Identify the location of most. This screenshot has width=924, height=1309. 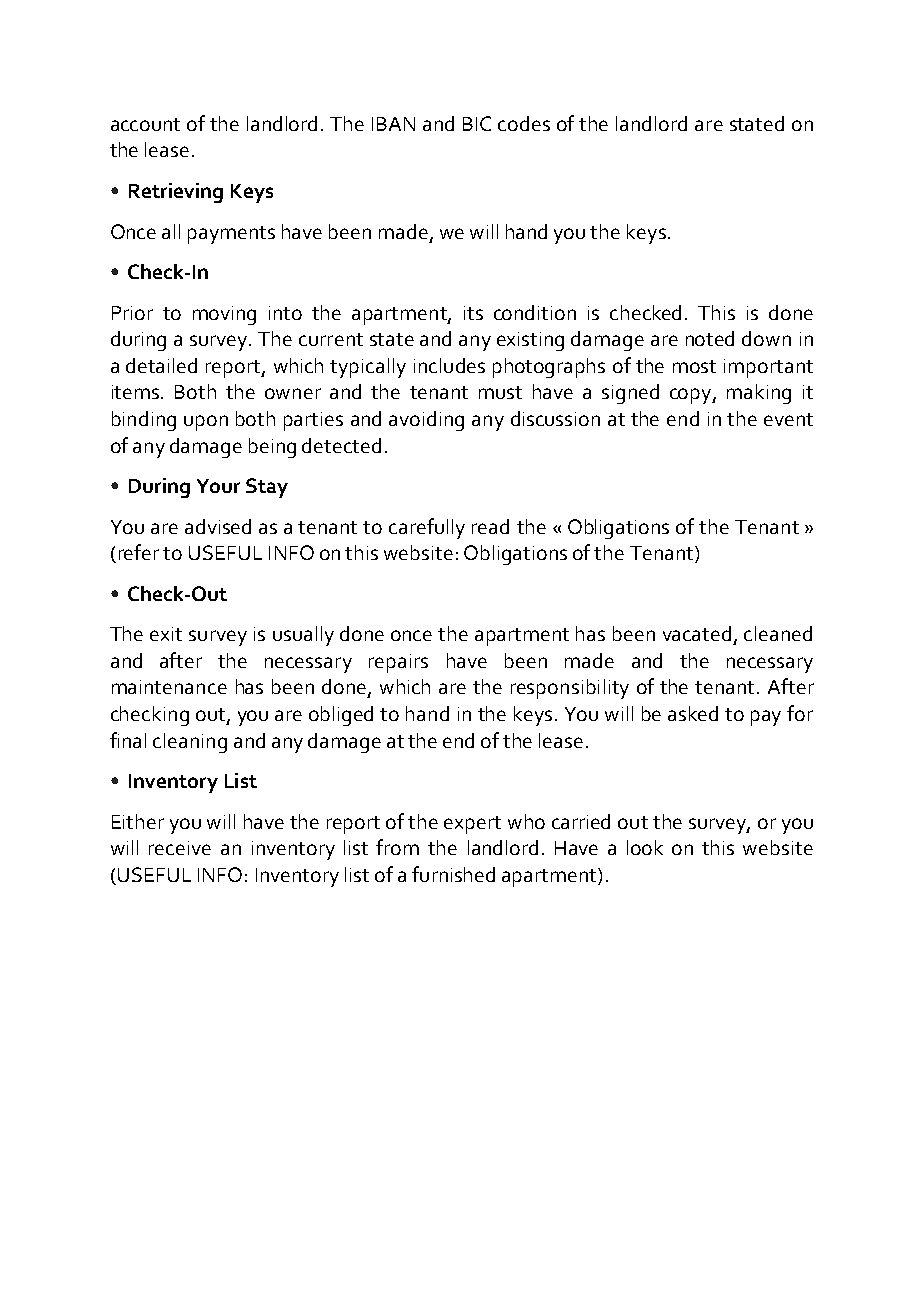
(694, 366).
